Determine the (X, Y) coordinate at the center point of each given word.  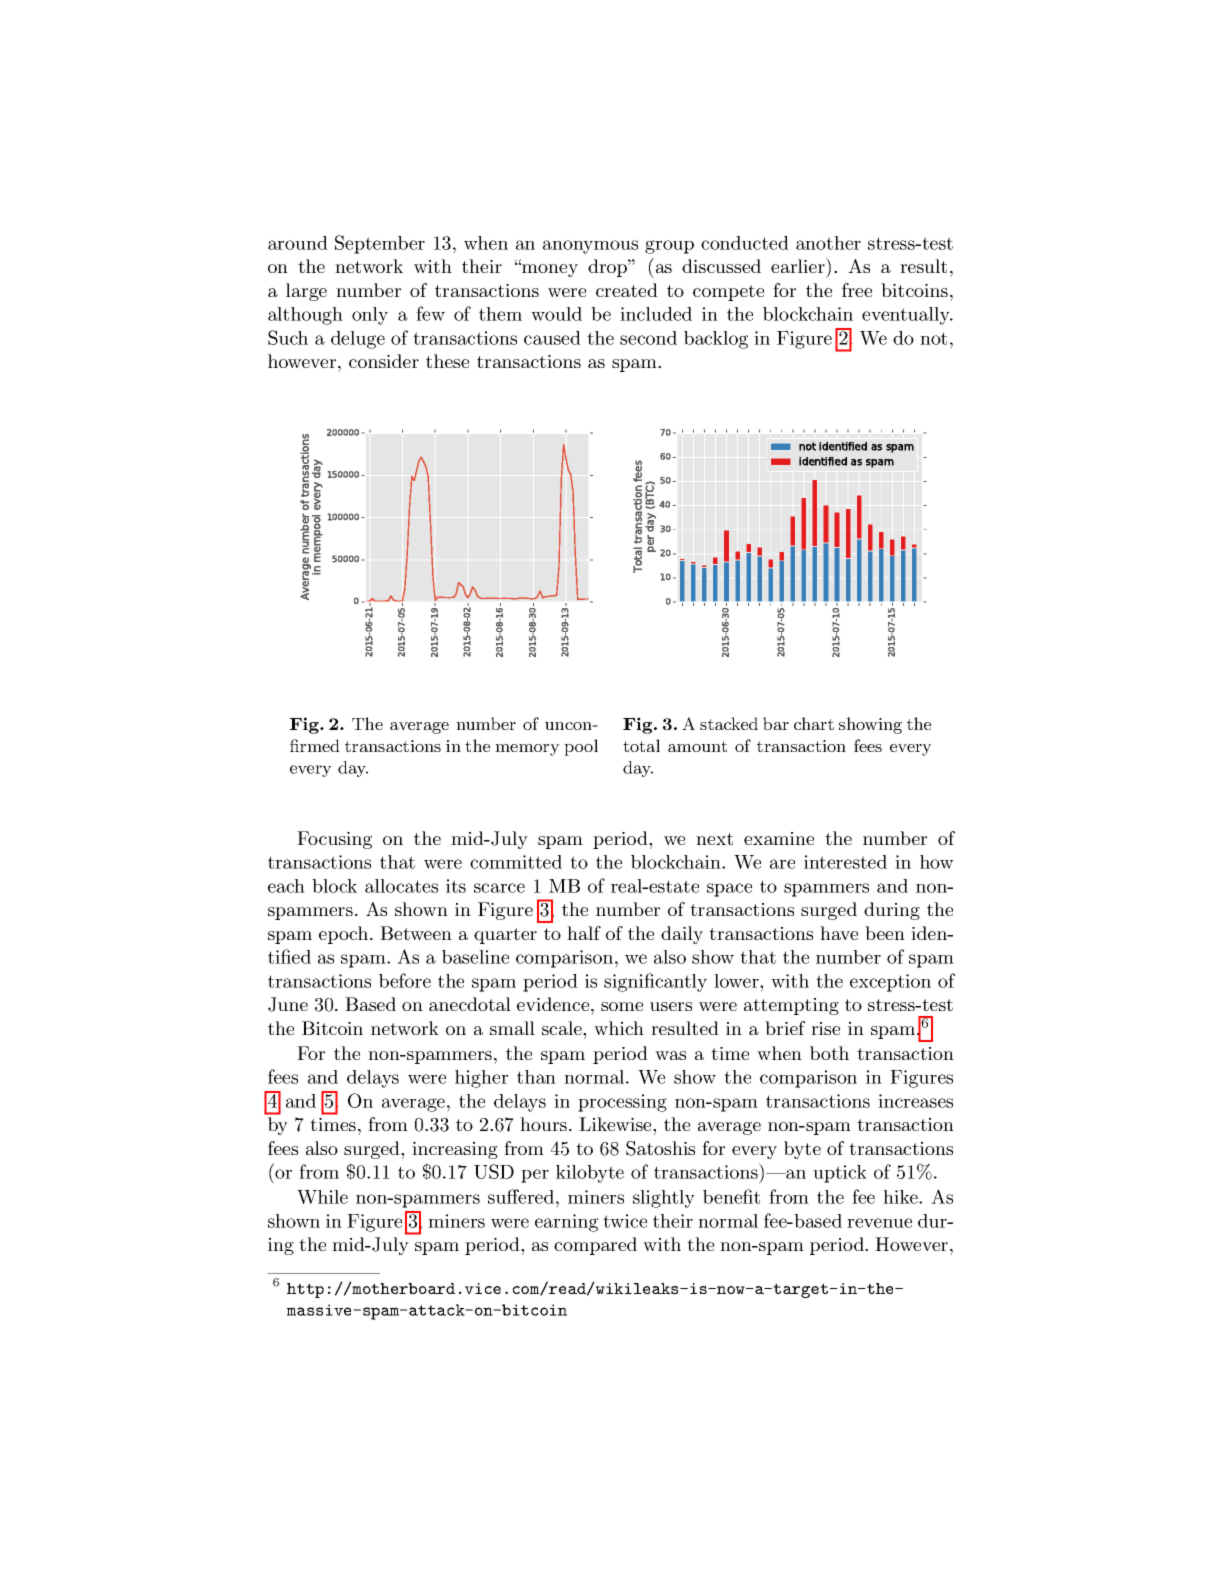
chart (814, 723)
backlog (716, 340)
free (857, 290)
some (622, 1006)
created (627, 290)
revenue (879, 1223)
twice (625, 1221)
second (648, 338)
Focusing (334, 840)
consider (384, 361)
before (405, 980)
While (322, 1197)
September (380, 244)
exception (890, 983)
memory (527, 750)
